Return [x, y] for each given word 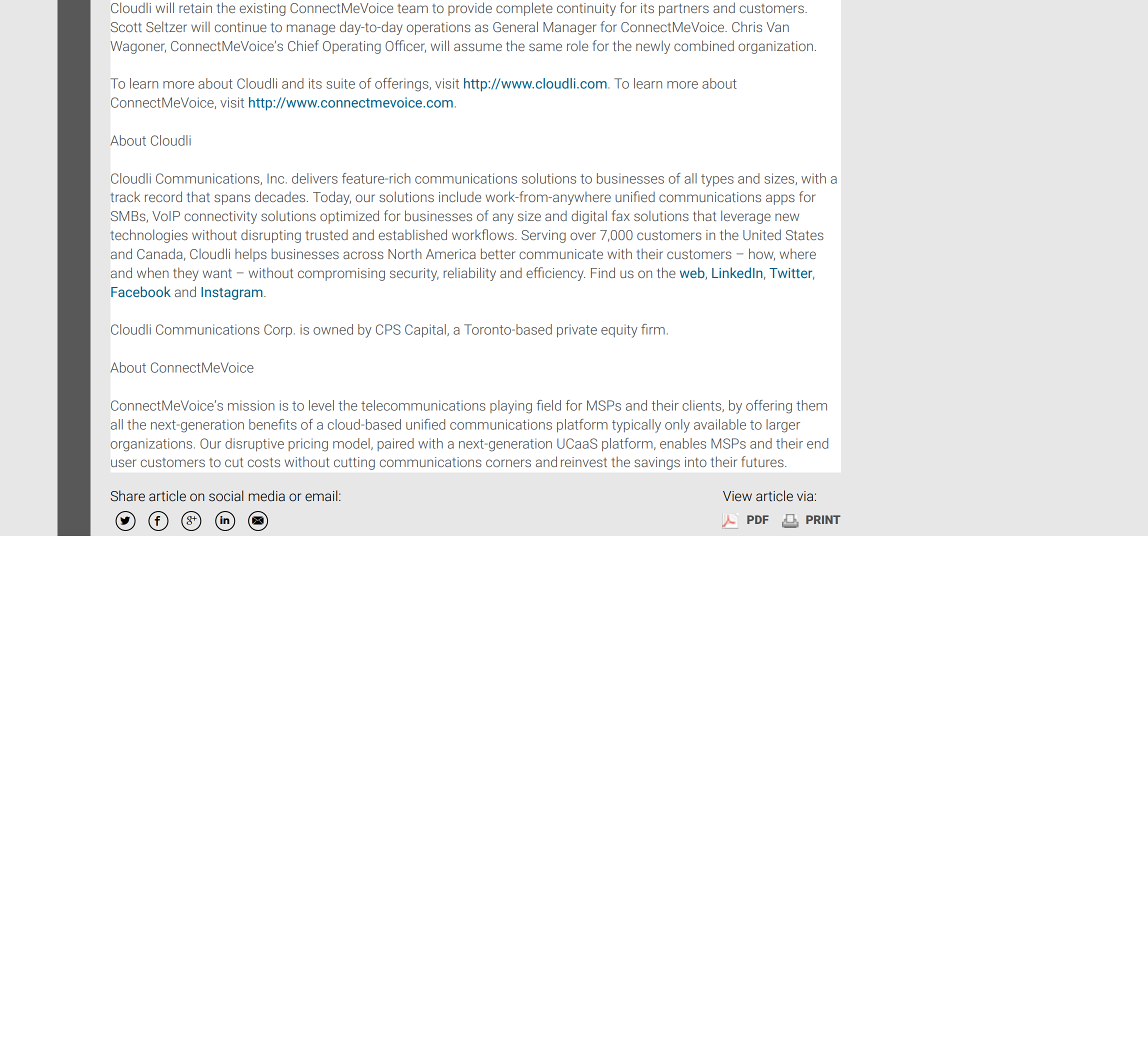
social [226, 496]
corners [508, 463]
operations [438, 28]
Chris [747, 26]
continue [241, 27]
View [737, 496]
